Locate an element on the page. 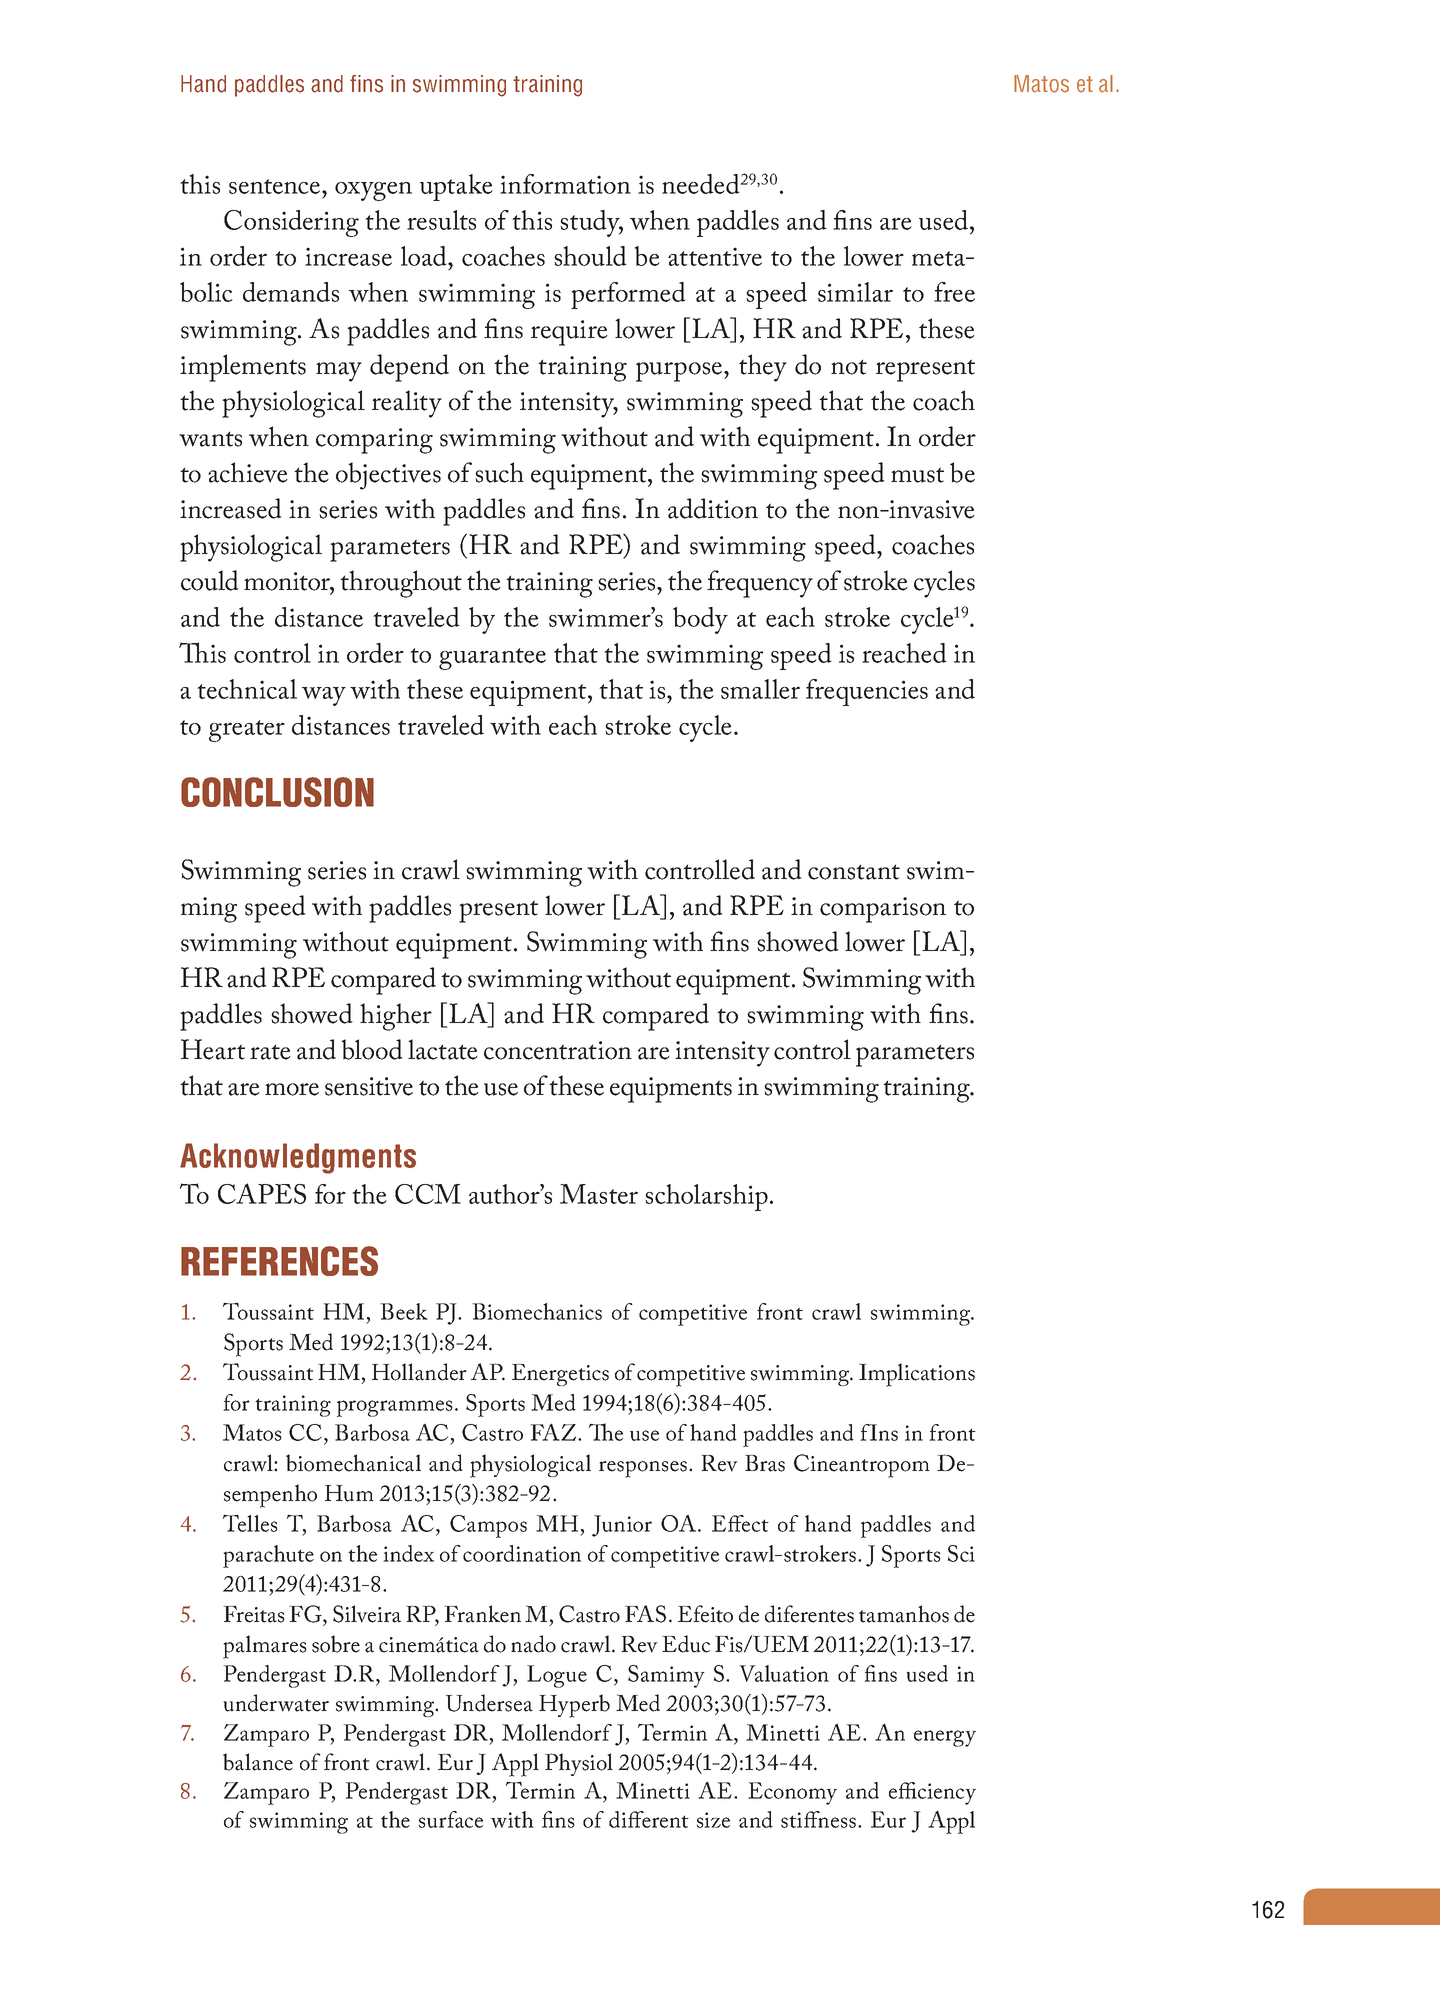 This image has width=1440, height=2016. concentration is located at coordinates (558, 1050).
